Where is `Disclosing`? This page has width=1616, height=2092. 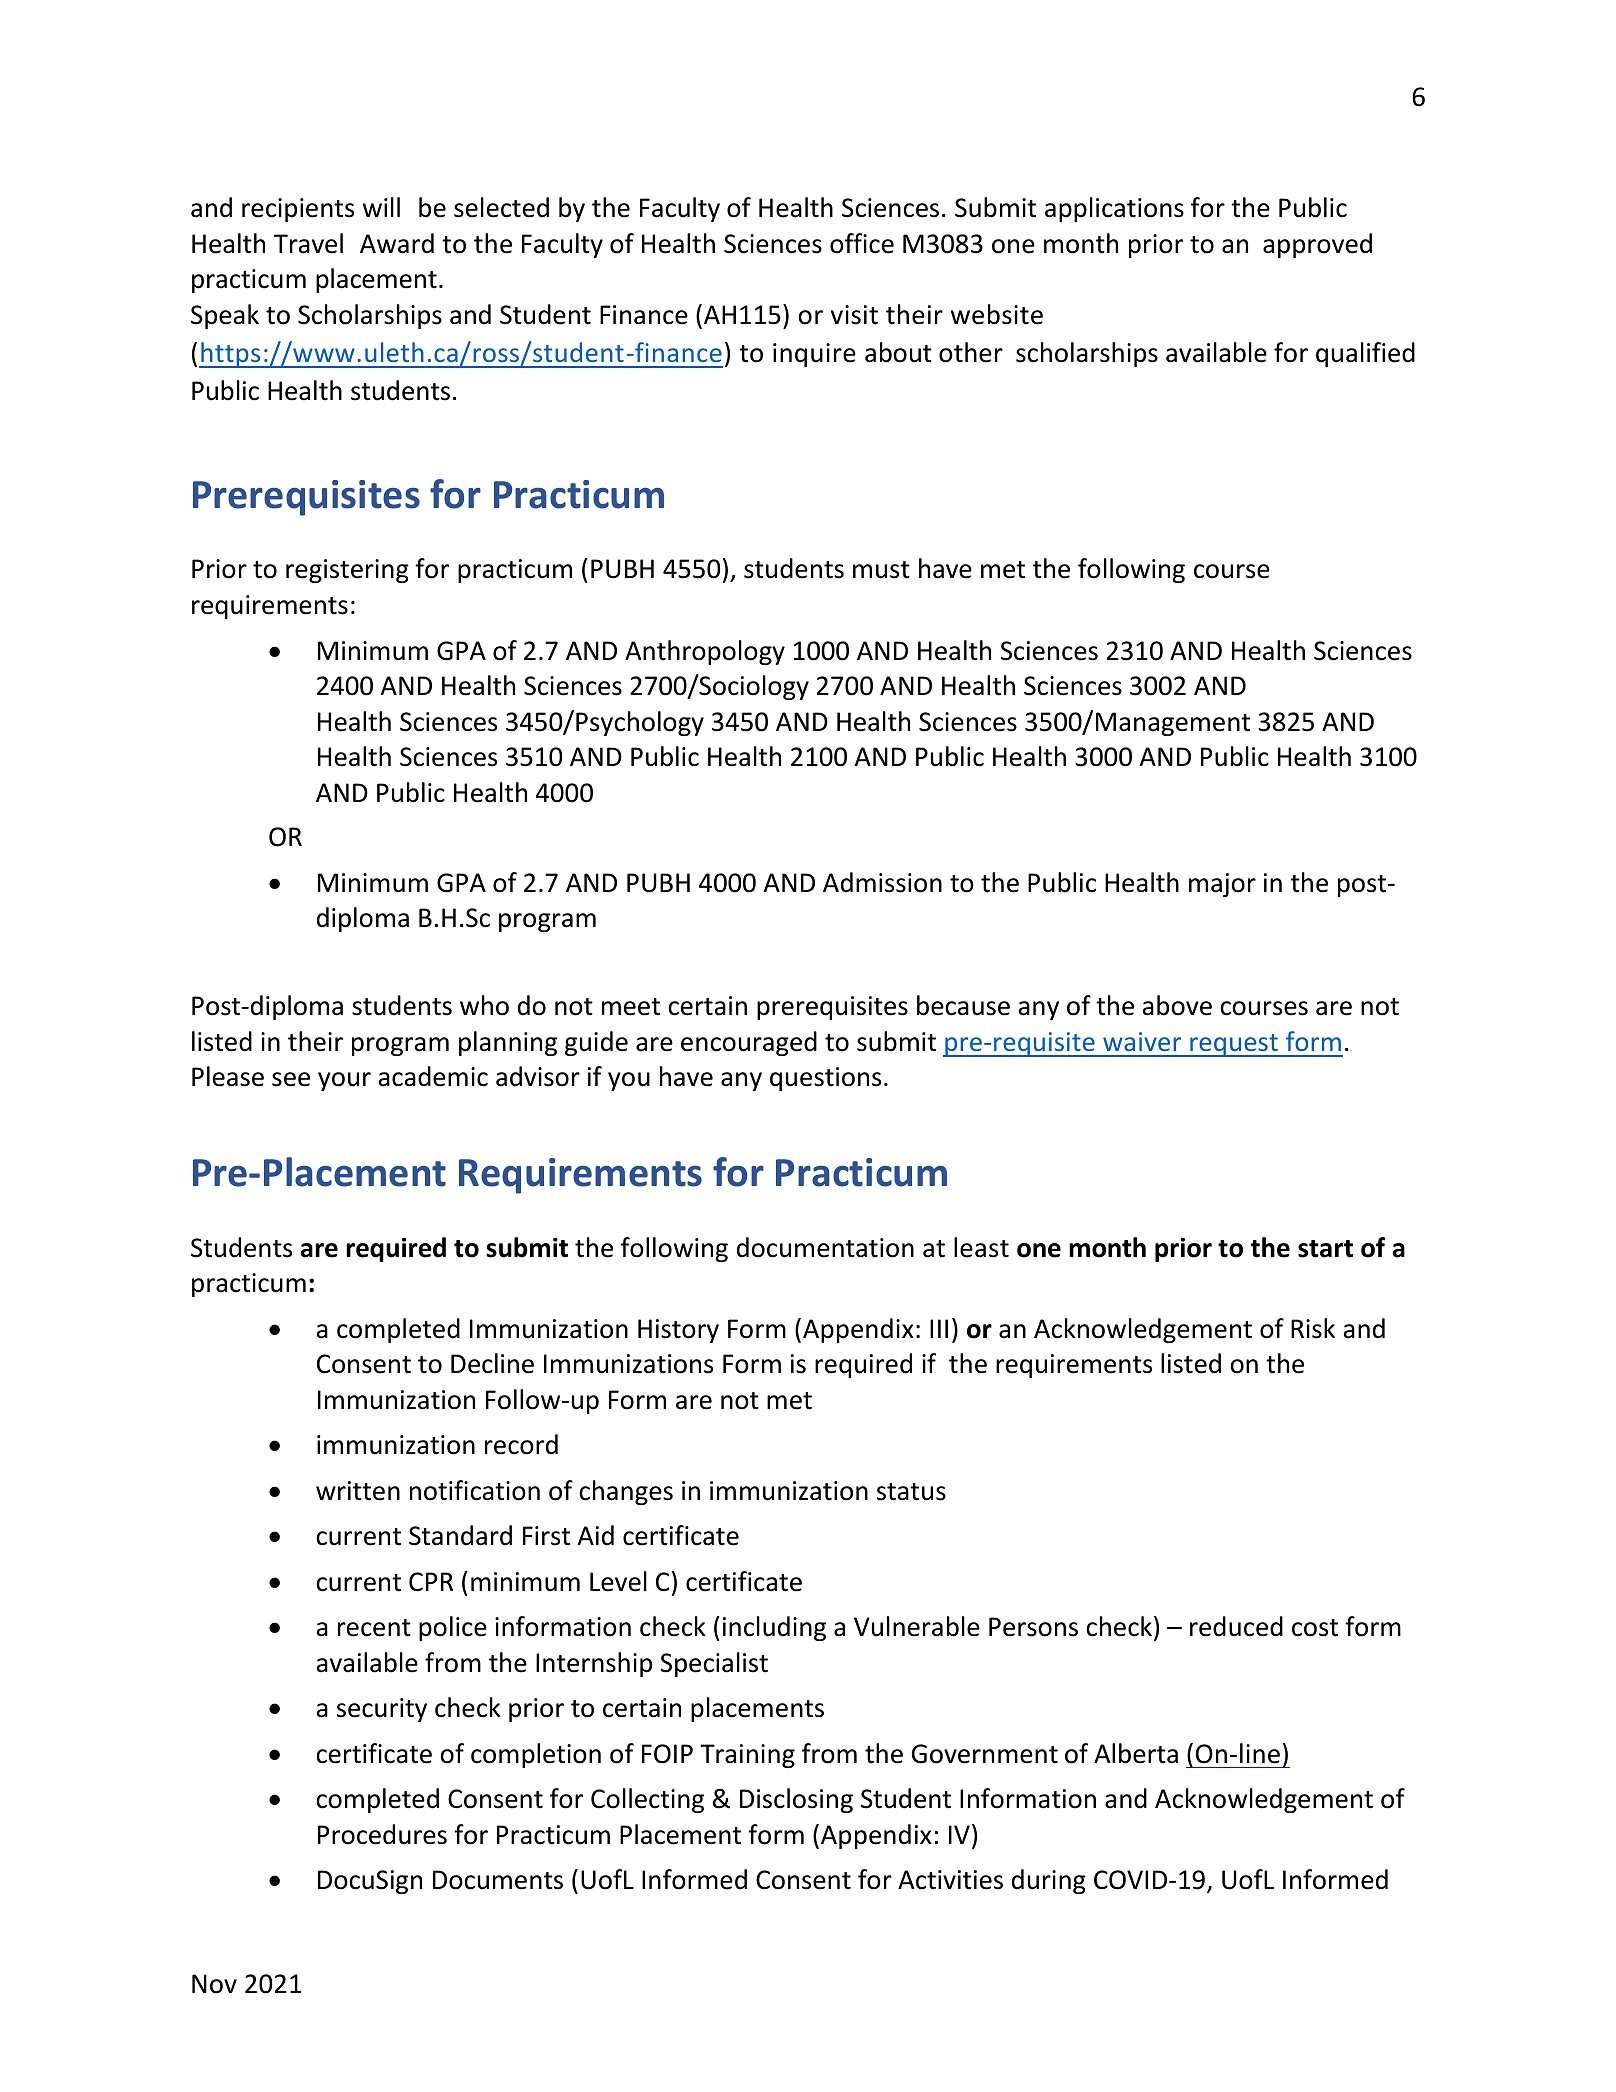
Disclosing is located at coordinates (796, 1800).
